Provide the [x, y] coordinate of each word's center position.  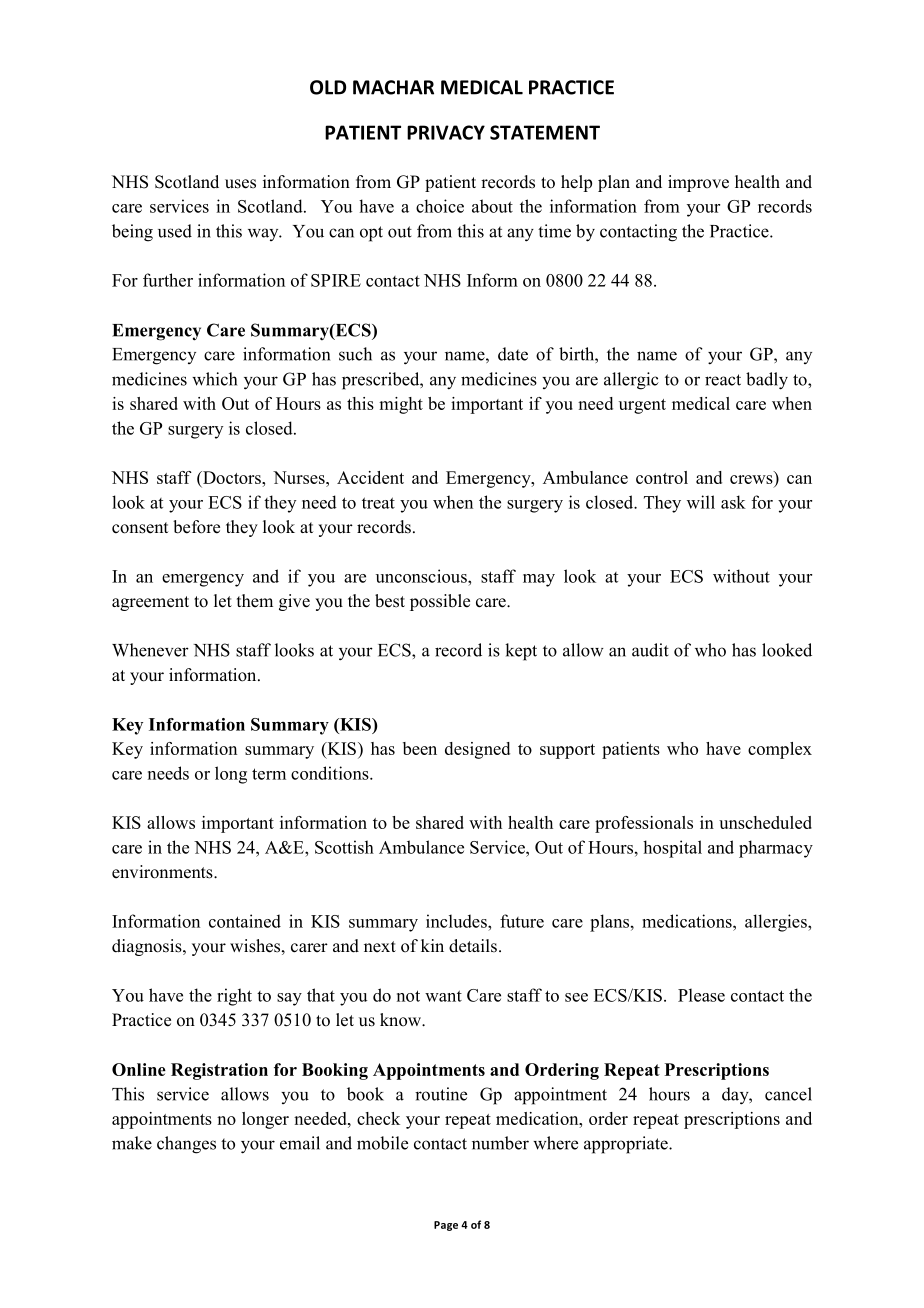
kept [521, 652]
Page [446, 1226]
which [214, 379]
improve [698, 183]
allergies [777, 923]
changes [186, 1145]
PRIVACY [446, 132]
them [255, 601]
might [401, 405]
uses [240, 184]
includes [457, 921]
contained [245, 921]
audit [650, 650]
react [723, 380]
